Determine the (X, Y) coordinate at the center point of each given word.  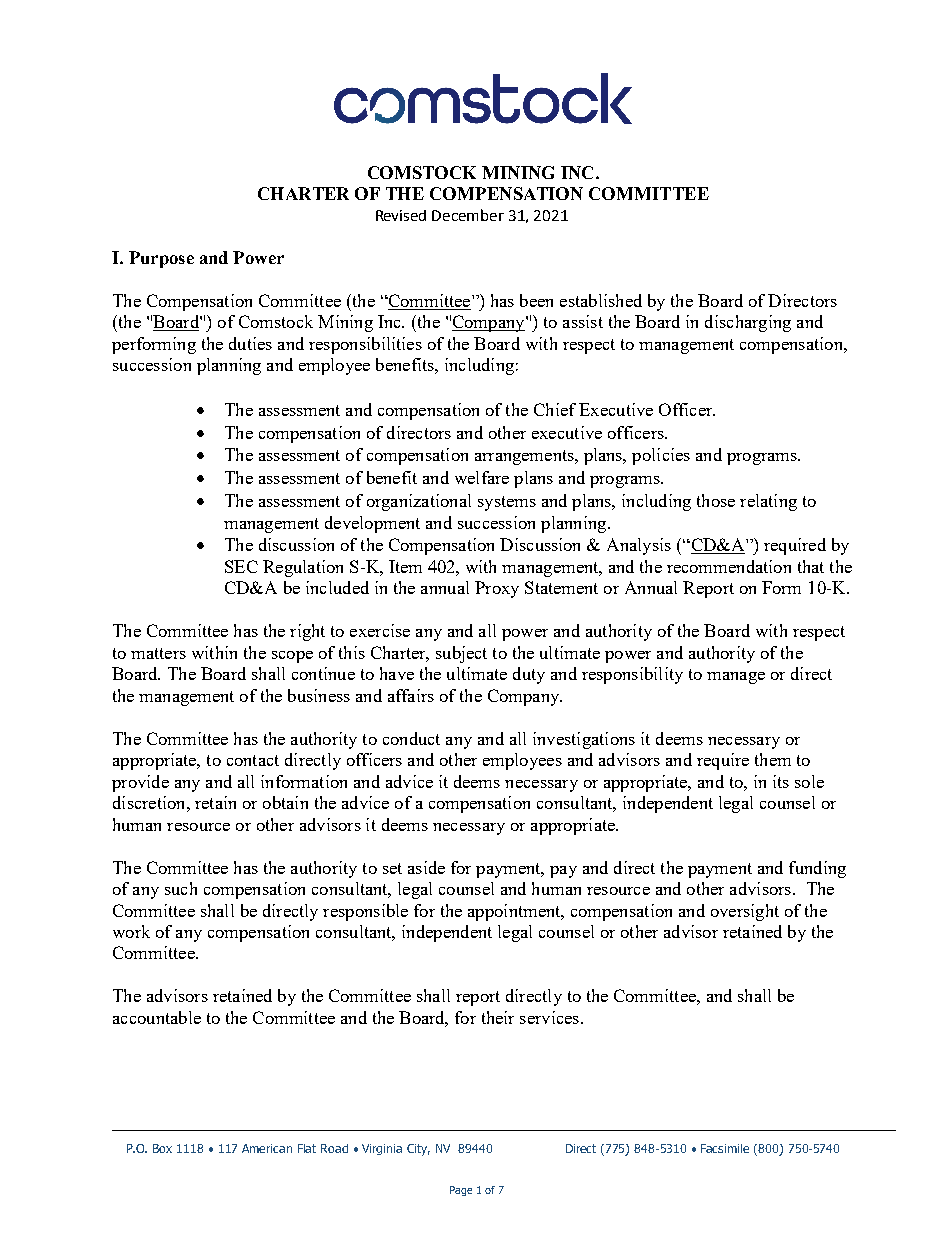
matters (158, 653)
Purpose (161, 259)
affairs (411, 695)
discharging (748, 323)
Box (162, 1148)
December (468, 215)
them (773, 759)
